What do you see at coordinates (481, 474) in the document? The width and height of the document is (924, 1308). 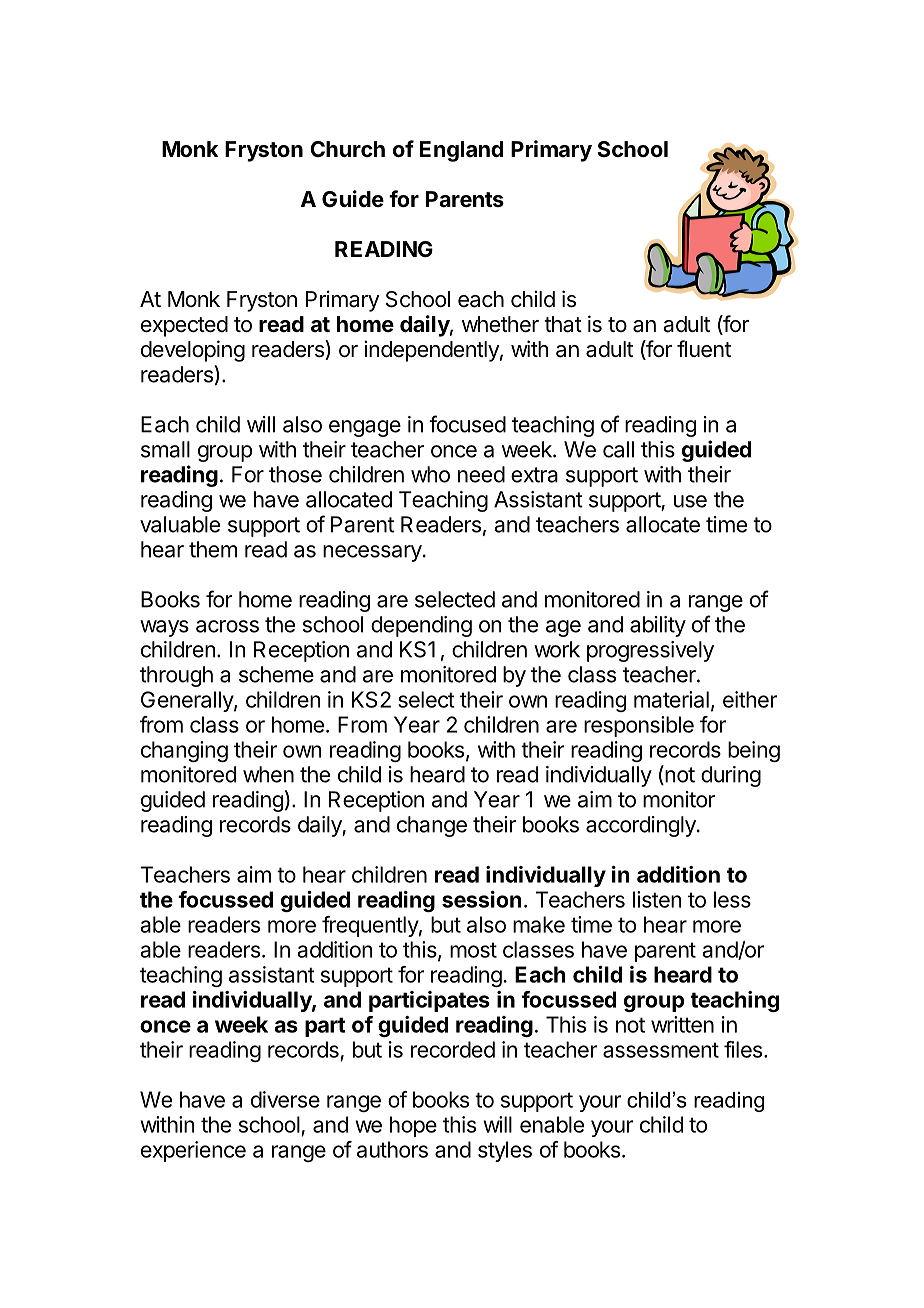 I see `need` at bounding box center [481, 474].
